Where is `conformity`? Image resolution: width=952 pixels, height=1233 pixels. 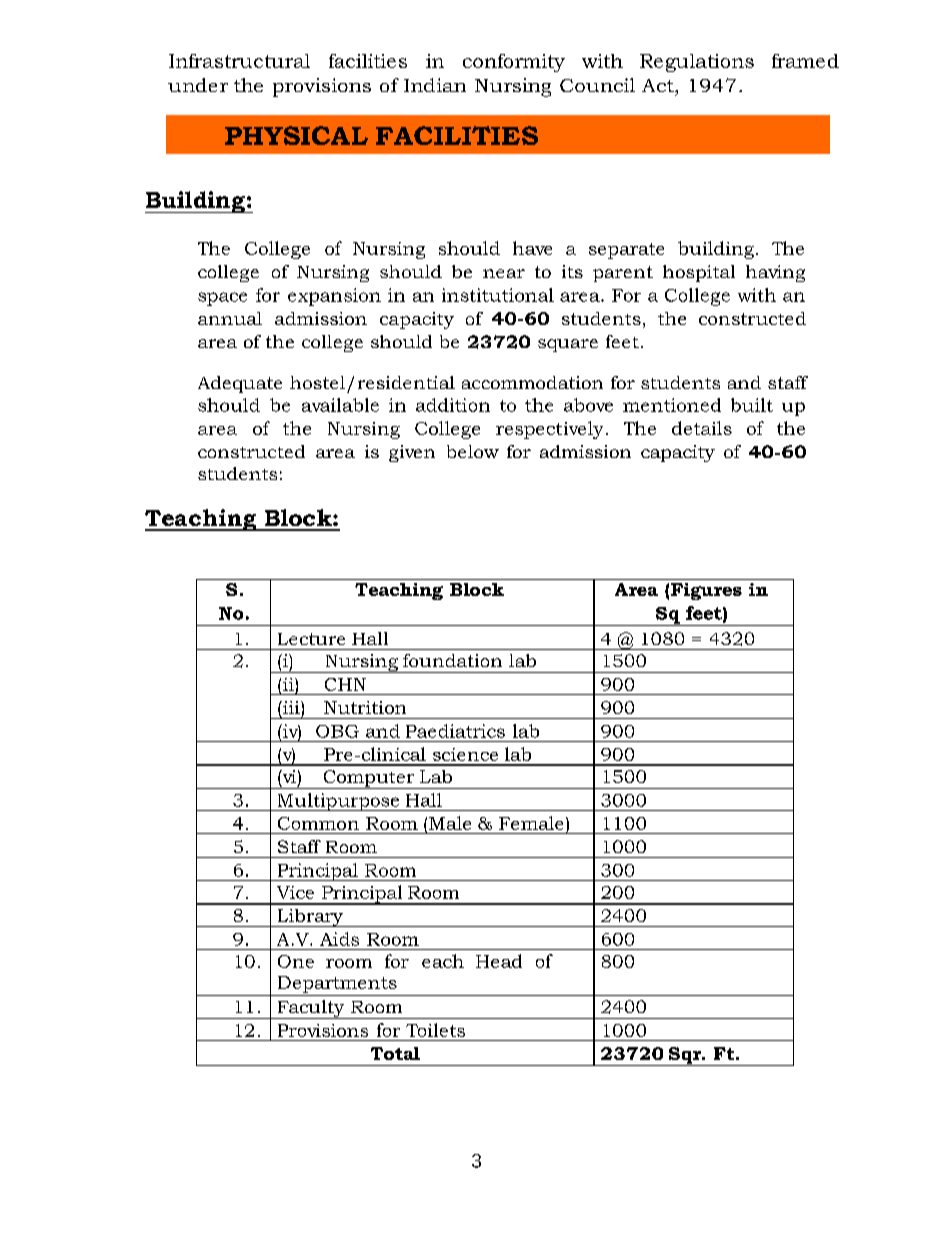
conformity is located at coordinates (514, 63).
